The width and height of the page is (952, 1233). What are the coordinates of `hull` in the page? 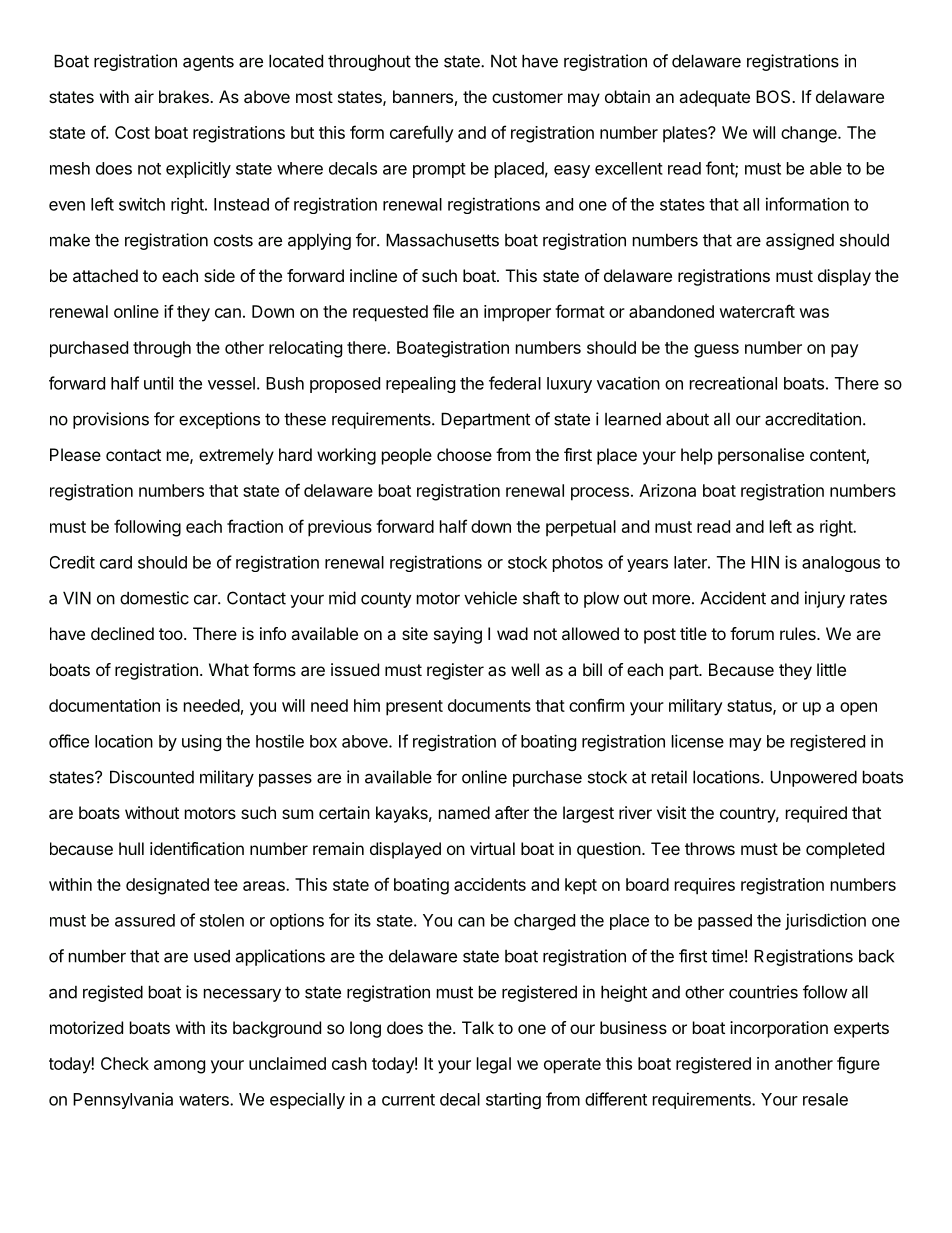 It's located at (131, 848).
